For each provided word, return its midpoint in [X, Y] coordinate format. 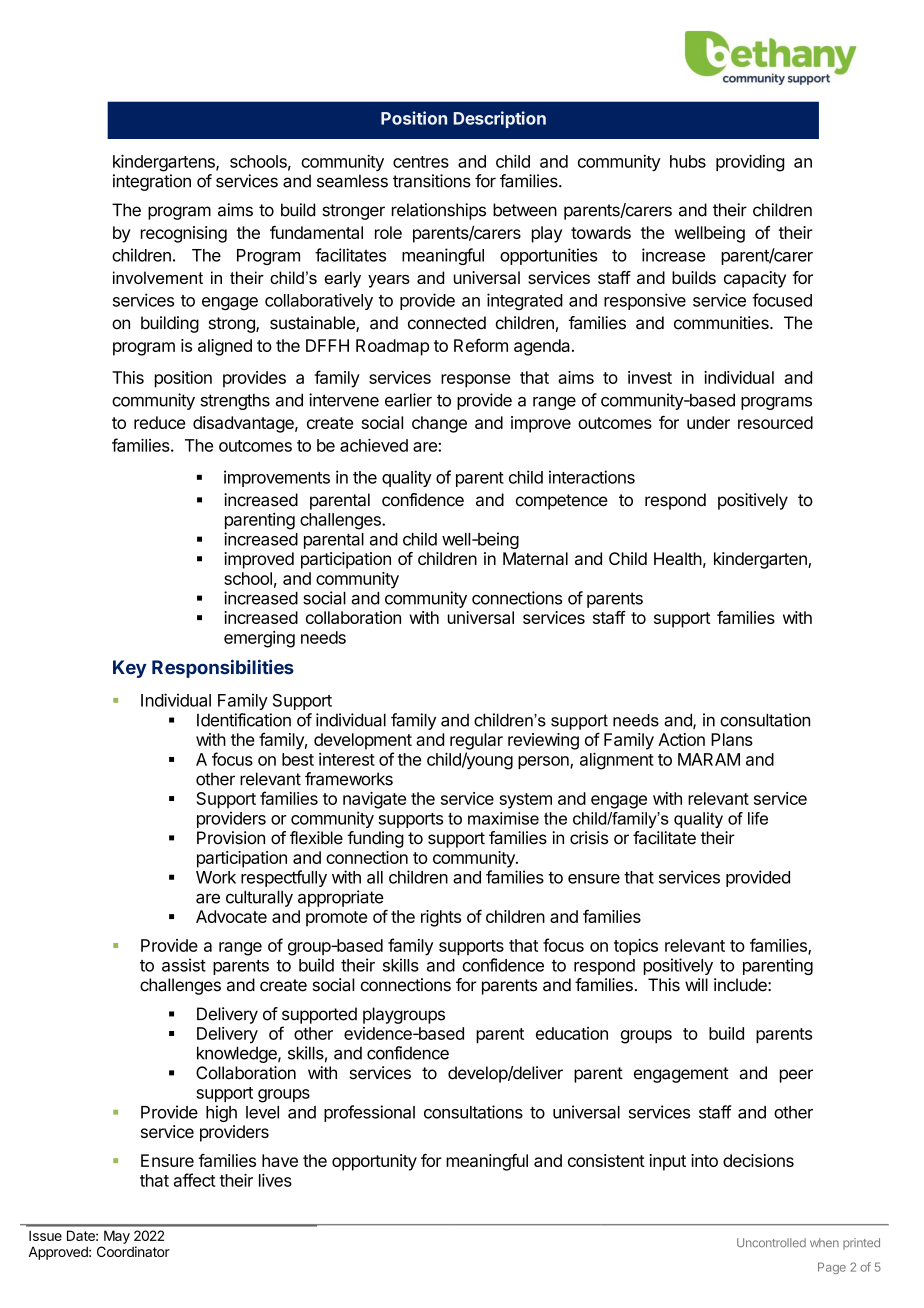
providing [750, 163]
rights [441, 918]
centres [421, 162]
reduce [159, 422]
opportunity [374, 1162]
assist [184, 965]
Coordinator [133, 1251]
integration [152, 182]
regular [476, 741]
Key [130, 669]
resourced [775, 422]
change [439, 424]
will [696, 984]
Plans [732, 739]
